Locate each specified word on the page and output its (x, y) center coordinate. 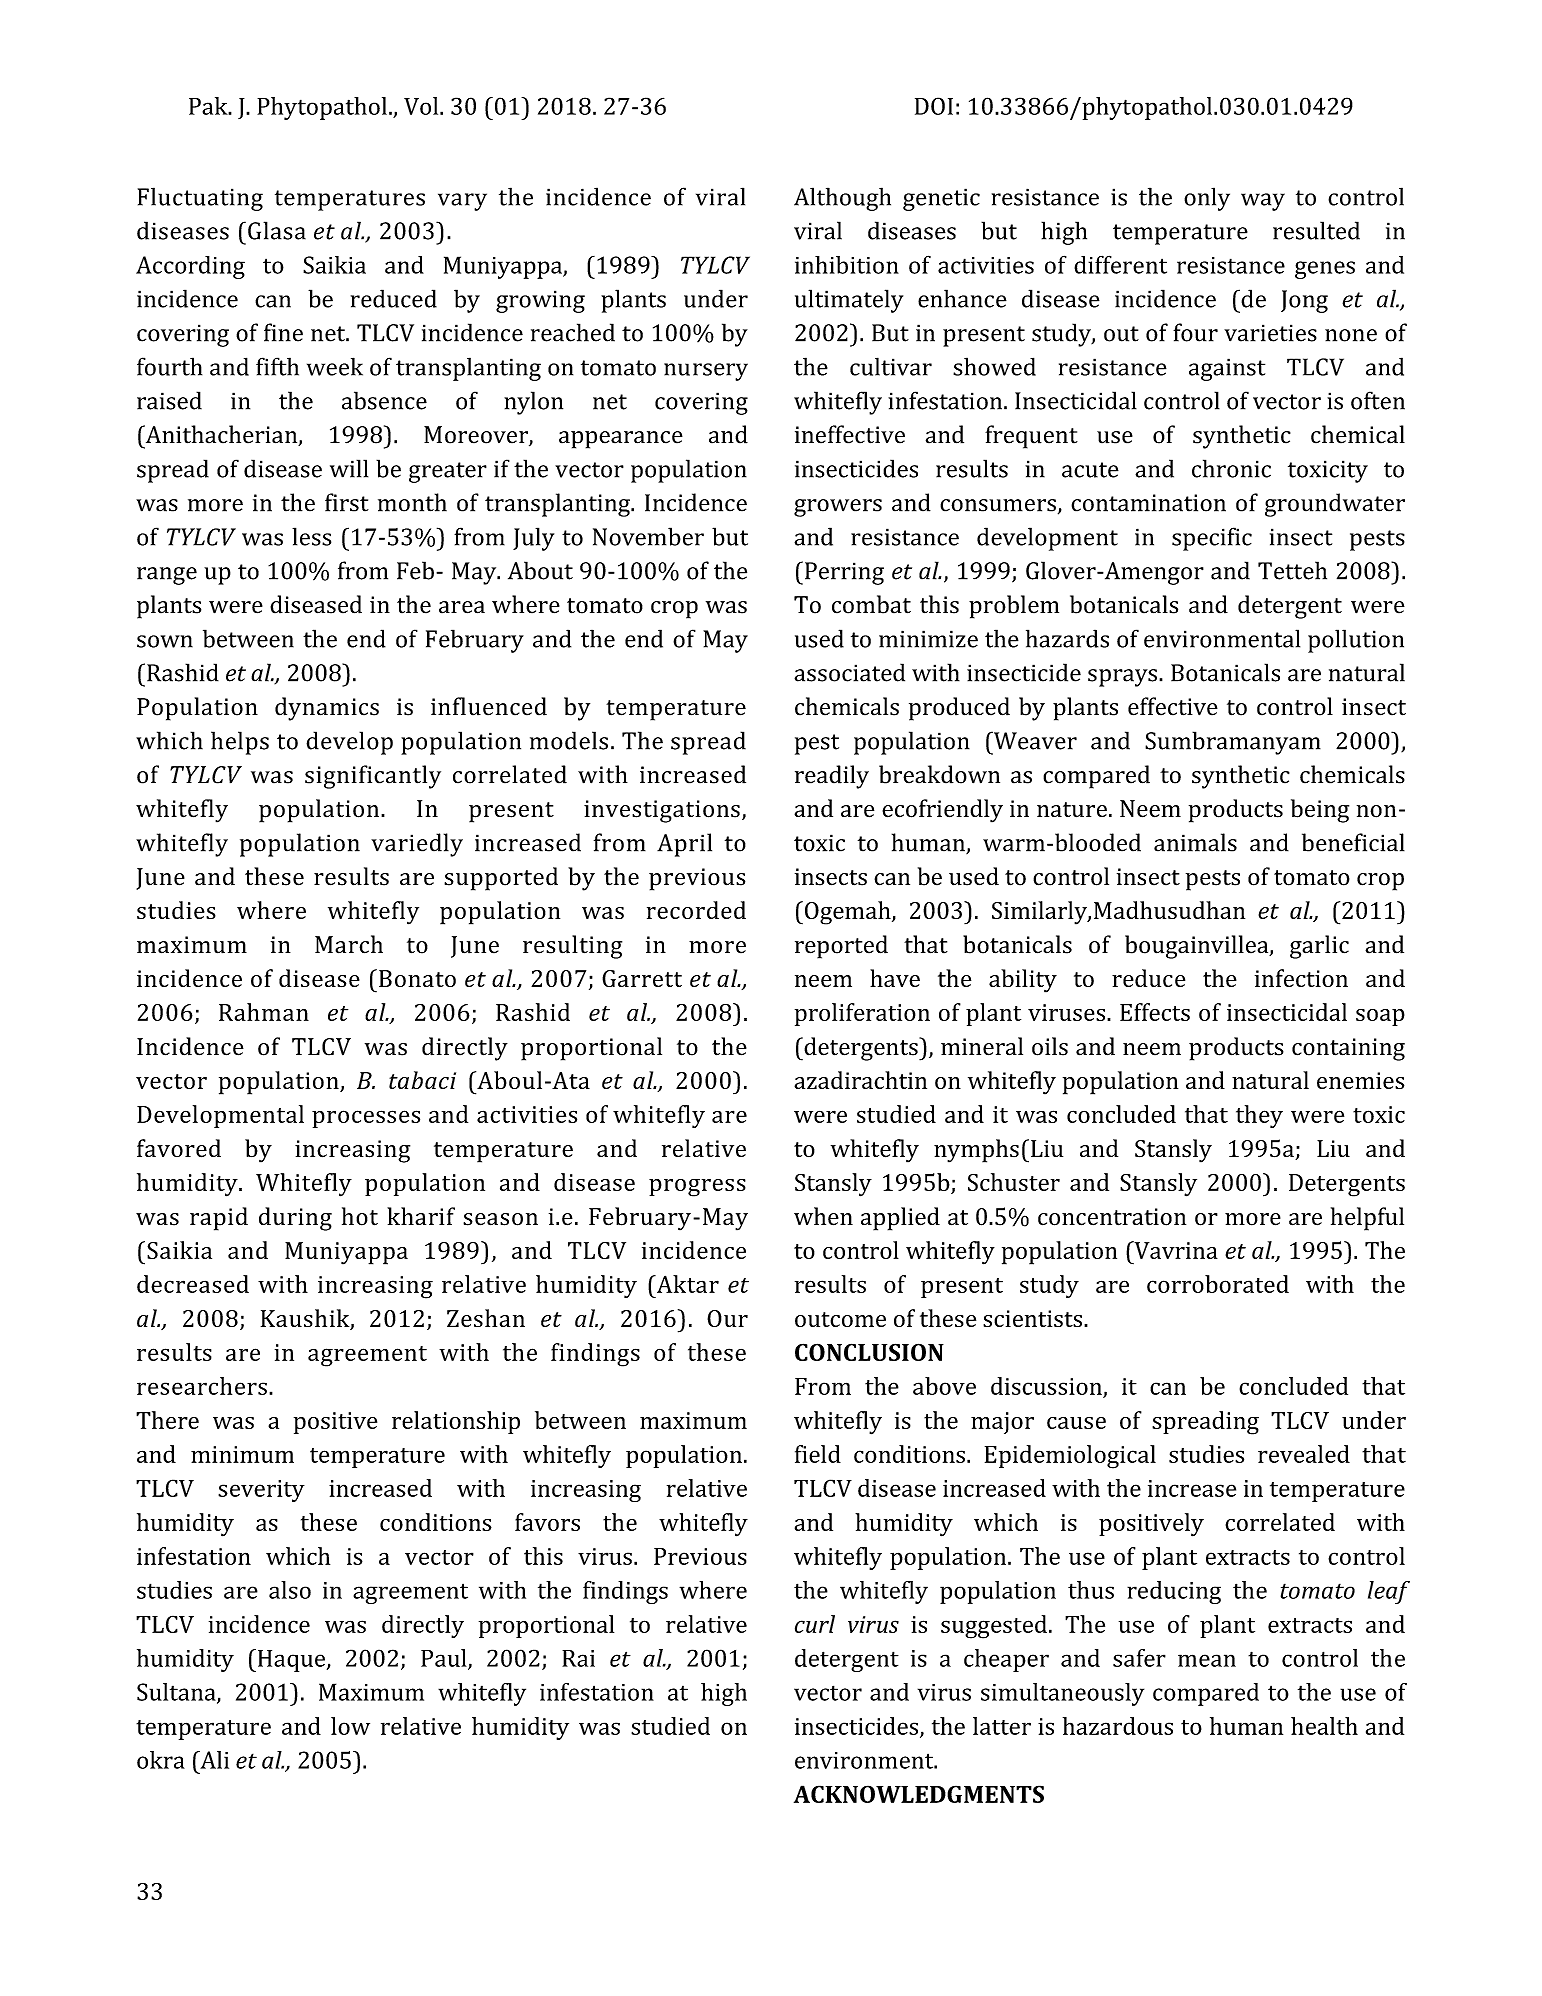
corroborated (1218, 1284)
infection (1301, 978)
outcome (840, 1319)
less (311, 536)
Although (842, 199)
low (350, 1726)
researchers (202, 1386)
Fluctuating (200, 199)
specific (1212, 539)
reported (841, 947)
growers (838, 508)
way (1263, 202)
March (349, 944)
